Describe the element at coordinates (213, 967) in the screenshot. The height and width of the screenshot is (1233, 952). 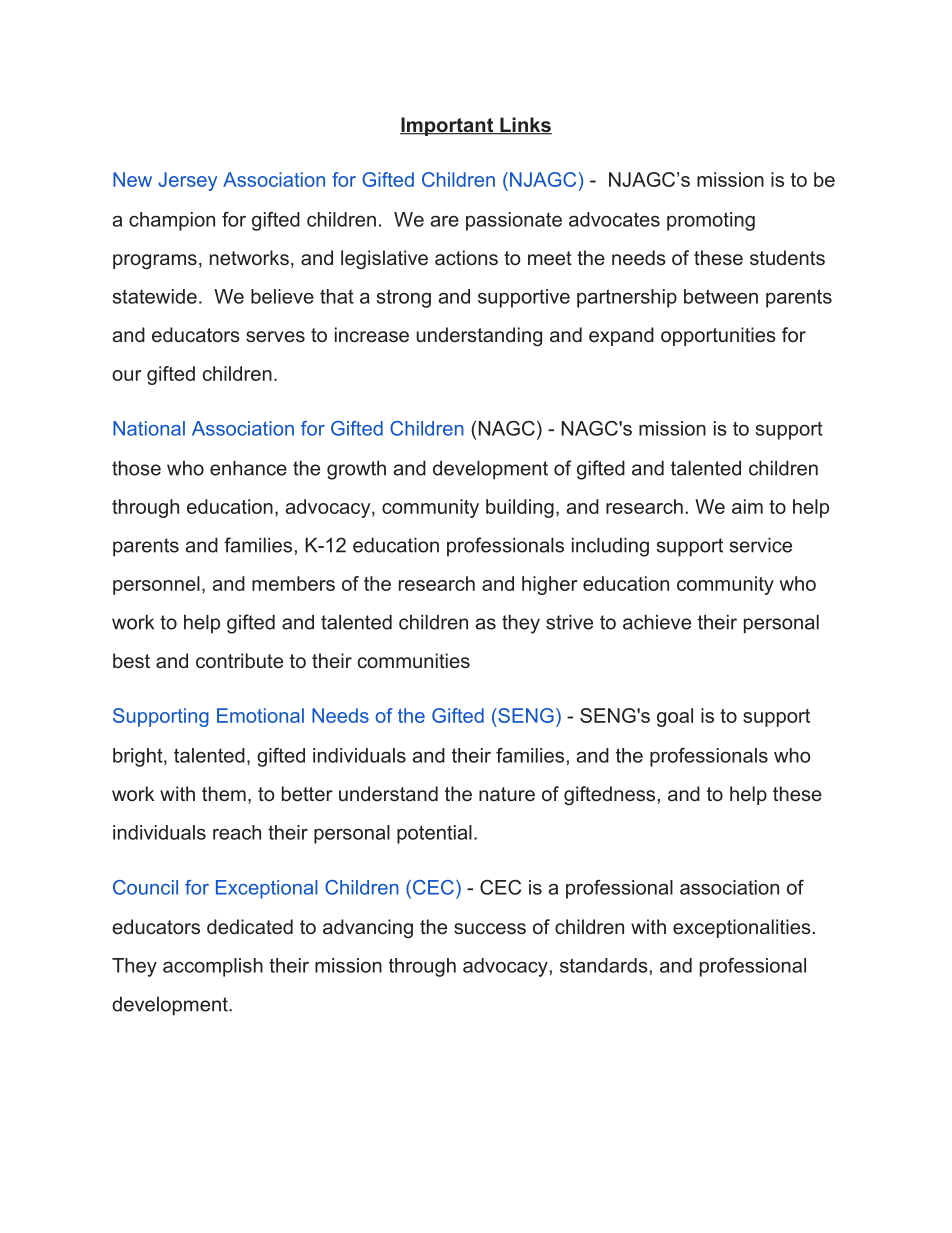
I see `accomplish` at that location.
